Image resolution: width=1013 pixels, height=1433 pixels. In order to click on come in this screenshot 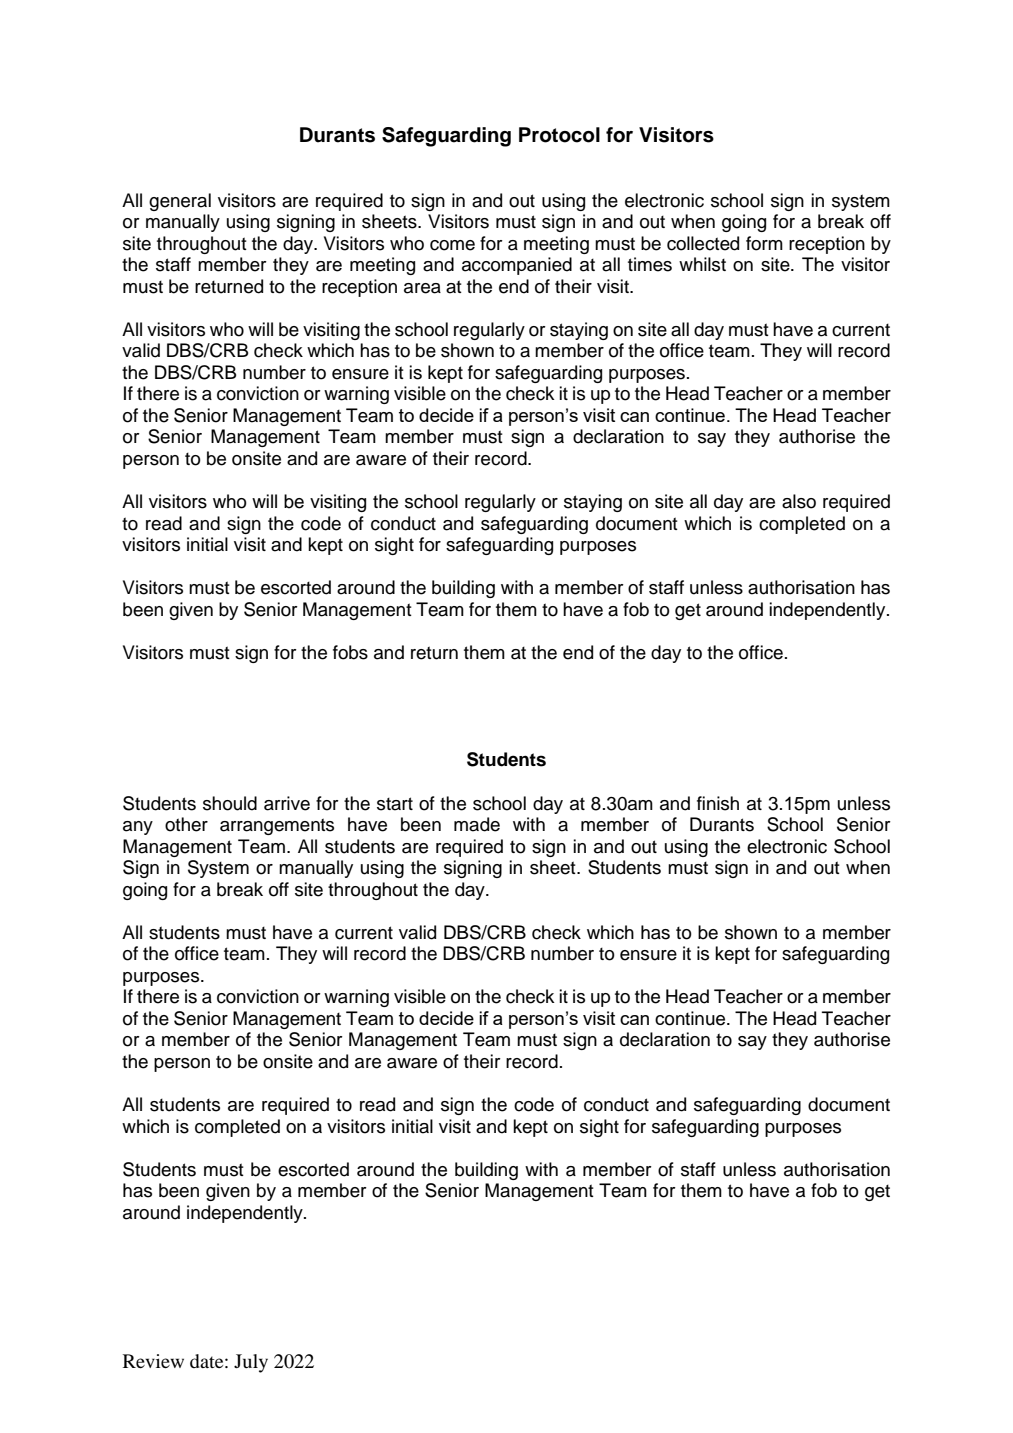, I will do `click(452, 245)`.
